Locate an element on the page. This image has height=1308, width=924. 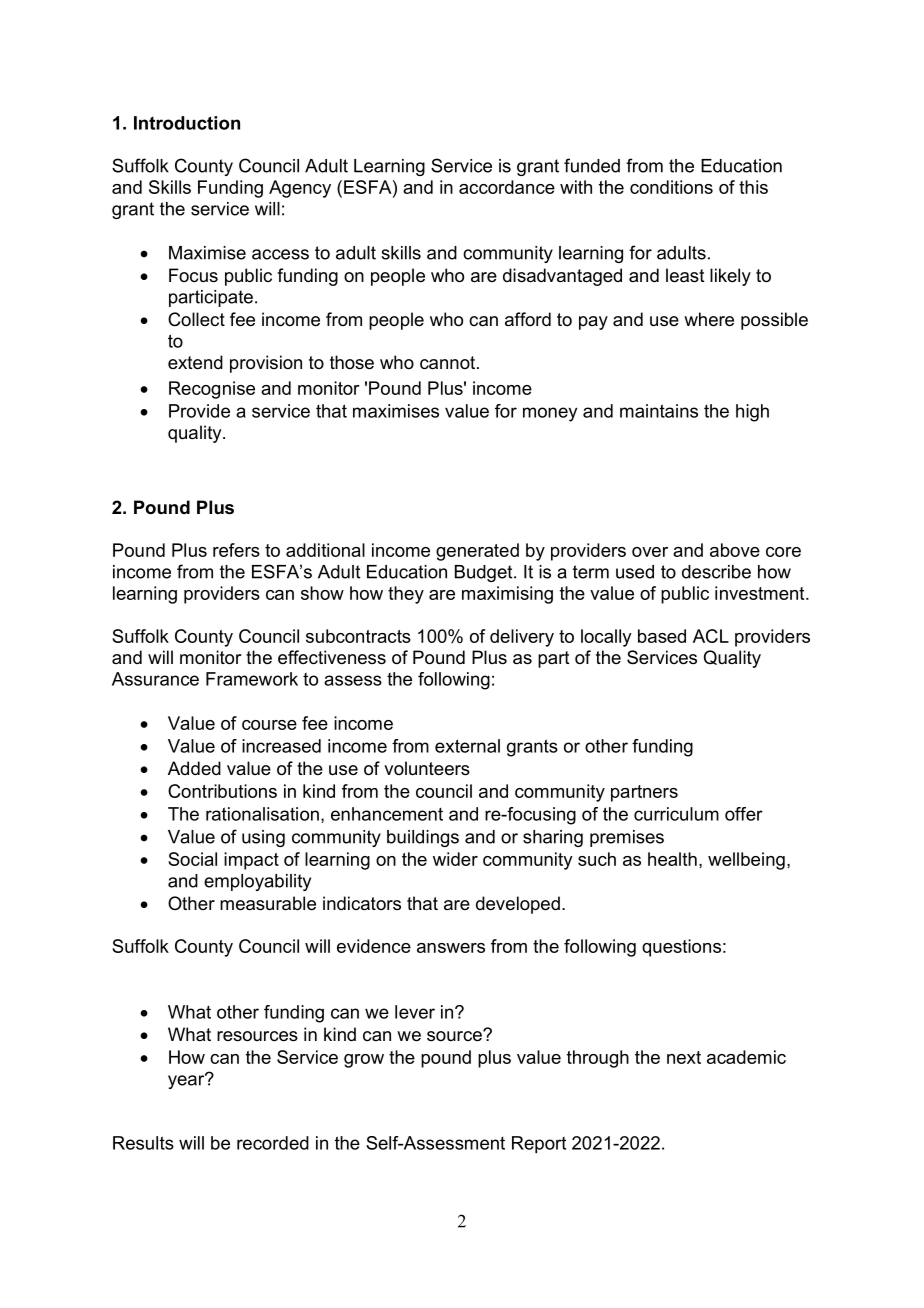
delivery is located at coordinates (522, 638).
